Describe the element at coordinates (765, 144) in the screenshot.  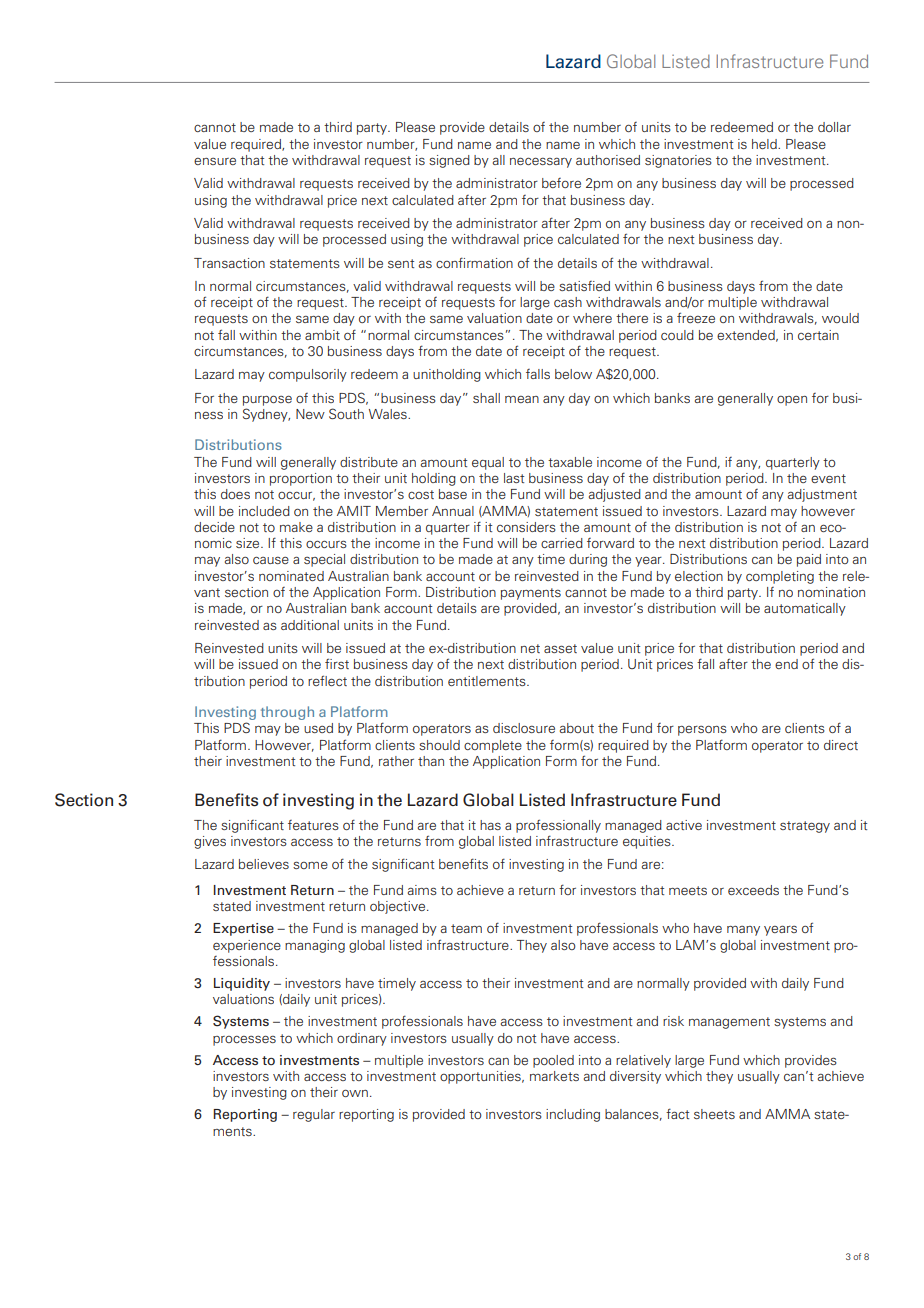
I see `held` at that location.
